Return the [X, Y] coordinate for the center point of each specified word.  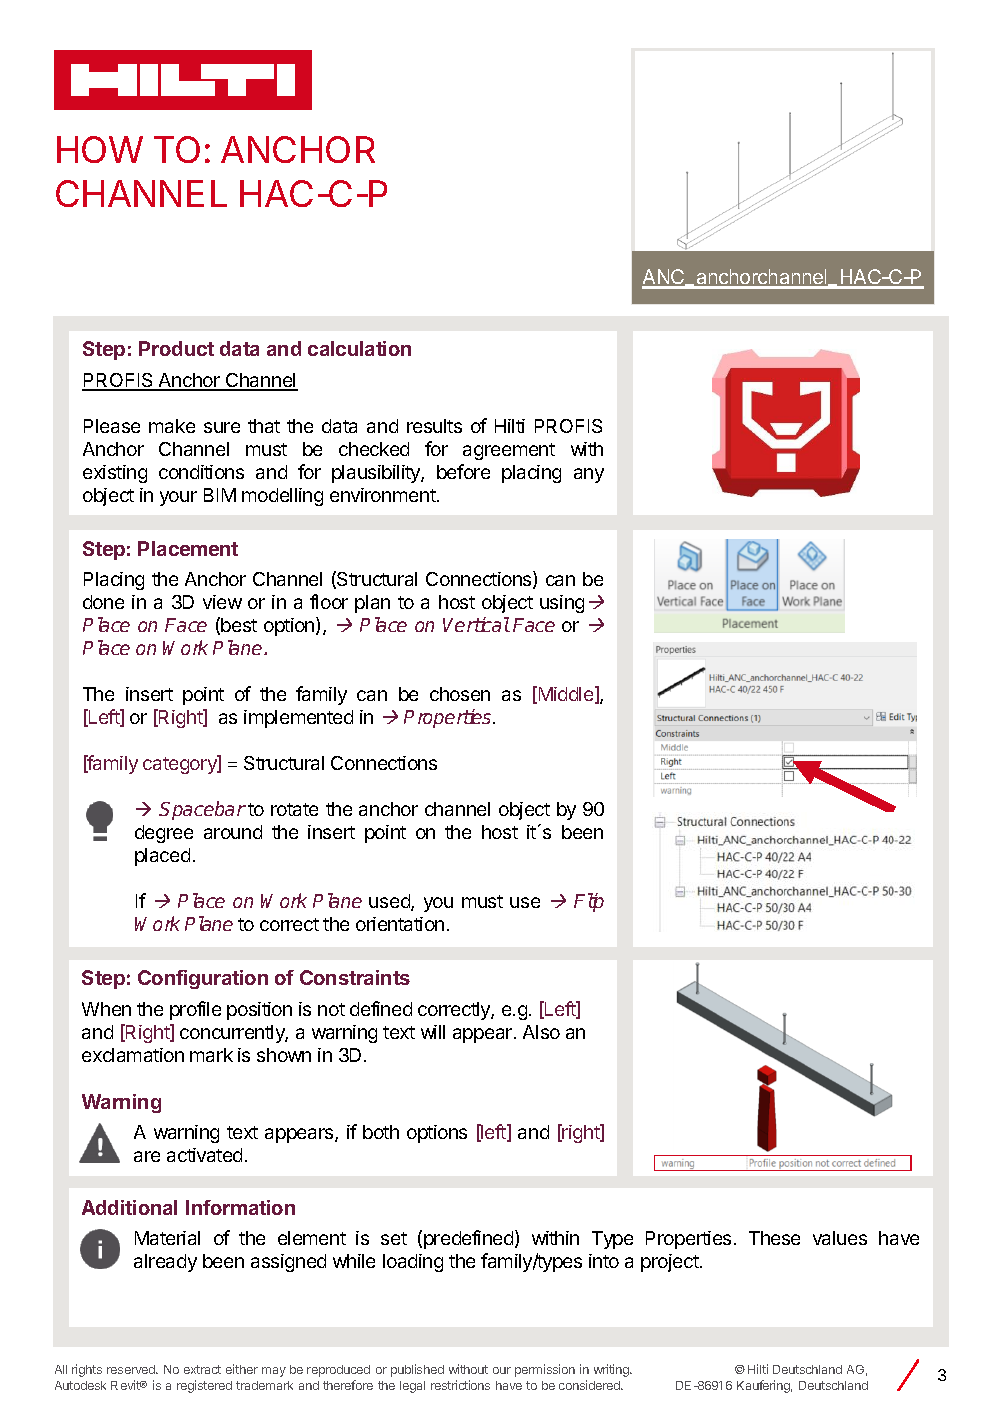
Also [541, 1032]
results [434, 426]
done [103, 602]
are [147, 1156]
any [589, 475]
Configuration [203, 979]
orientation [400, 924]
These [774, 1238]
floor [329, 601]
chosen [460, 694]
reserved [132, 1369]
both [381, 1132]
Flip [589, 902]
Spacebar [202, 810]
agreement [509, 451]
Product [176, 348]
